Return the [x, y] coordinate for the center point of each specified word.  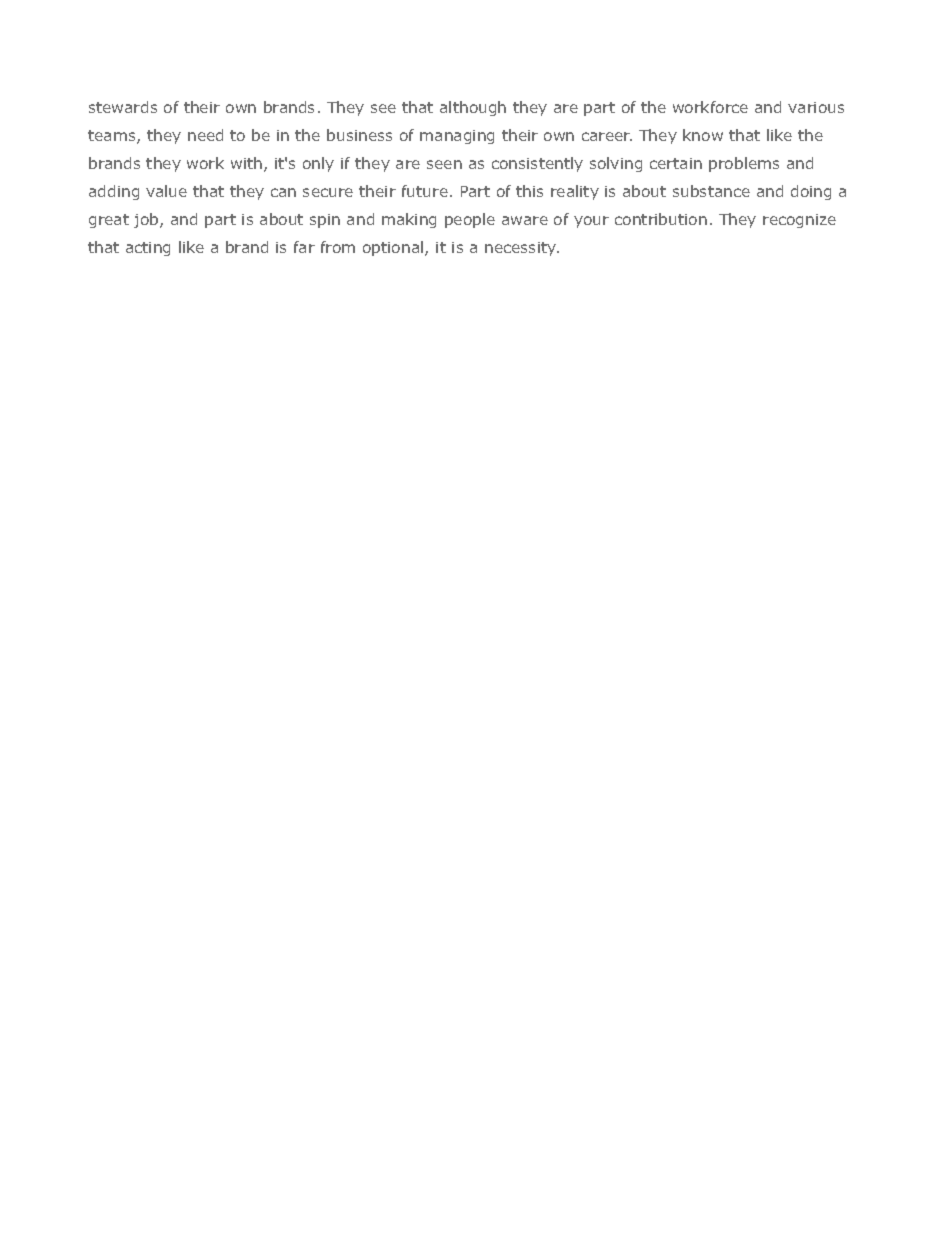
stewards [123, 107]
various [816, 107]
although [473, 108]
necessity [521, 249]
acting [148, 249]
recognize [799, 221]
